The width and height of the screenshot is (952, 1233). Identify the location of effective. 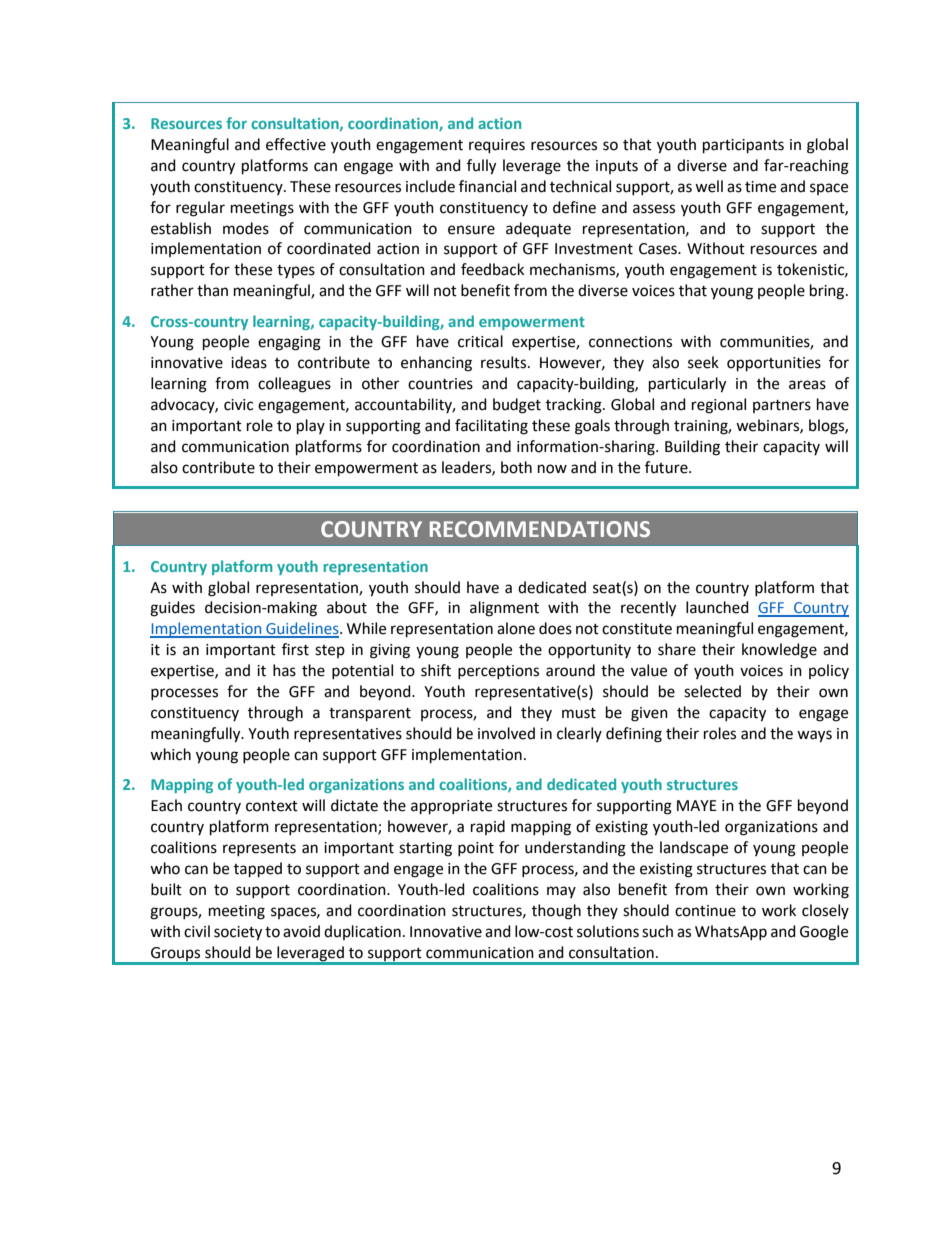
(296, 144).
